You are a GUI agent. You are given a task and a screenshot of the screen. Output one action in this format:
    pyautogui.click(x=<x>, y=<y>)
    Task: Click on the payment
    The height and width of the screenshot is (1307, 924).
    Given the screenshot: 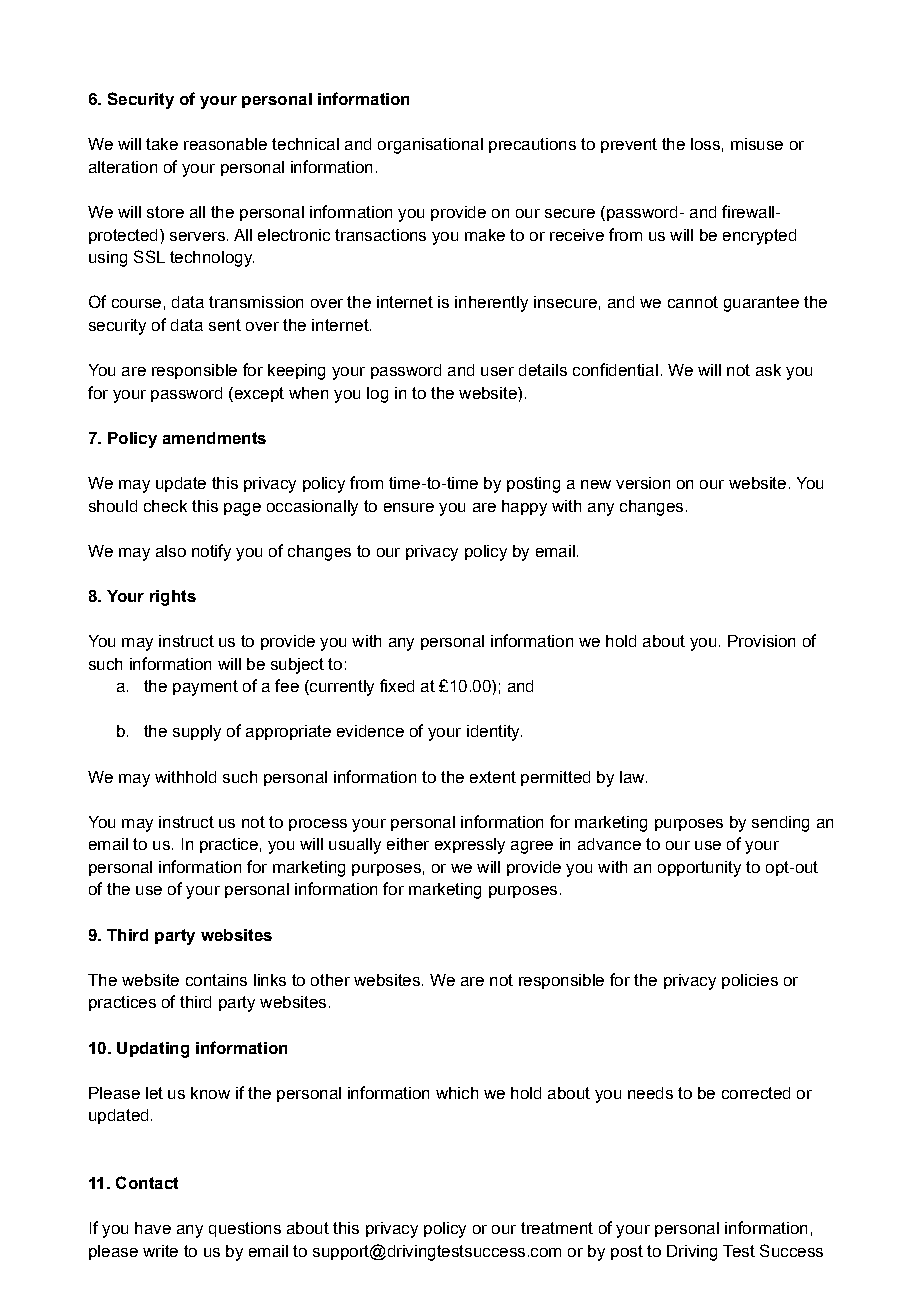 What is the action you would take?
    pyautogui.click(x=205, y=688)
